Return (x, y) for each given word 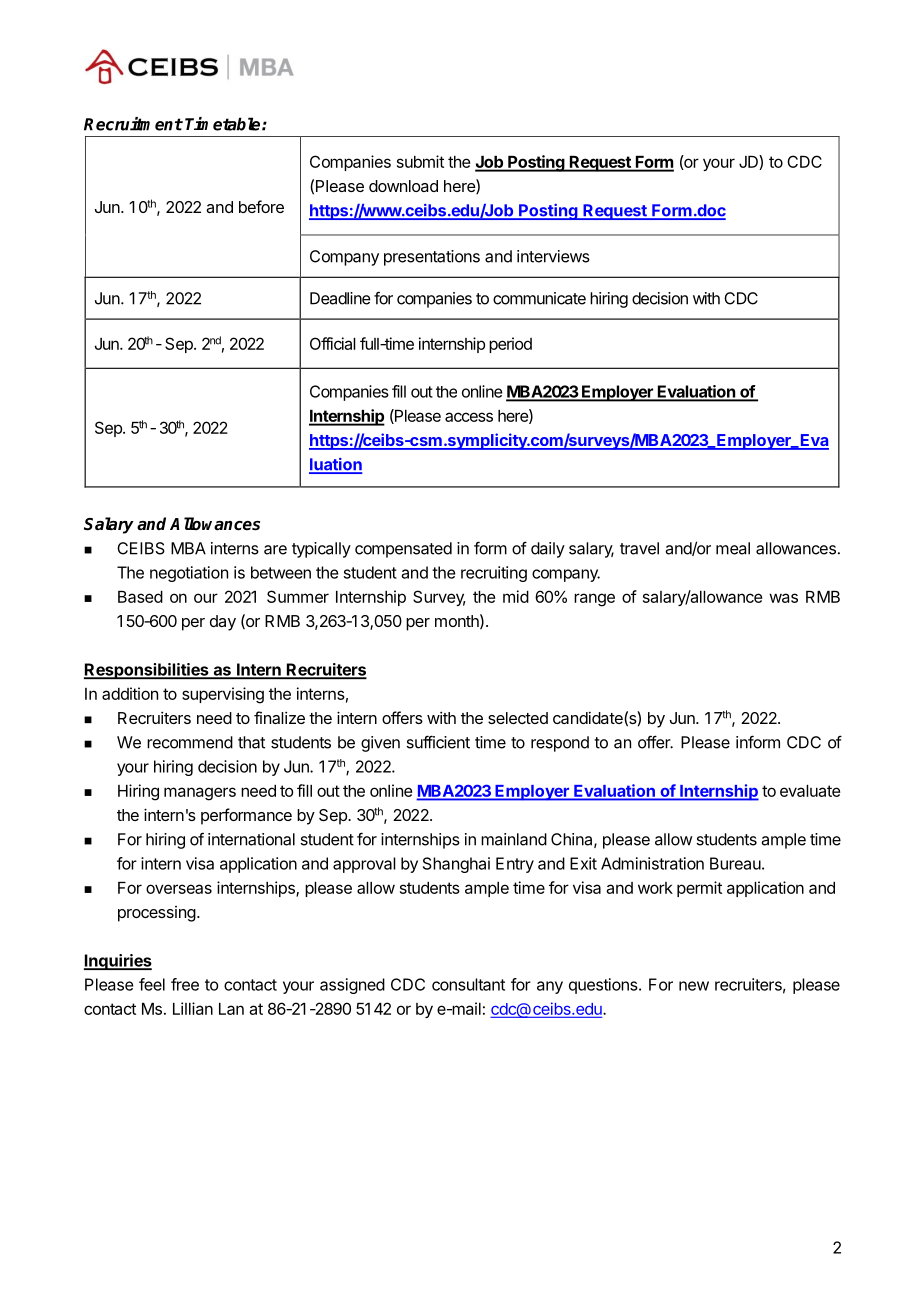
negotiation (189, 574)
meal (733, 548)
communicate (539, 298)
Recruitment (133, 124)
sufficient (438, 742)
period (510, 345)
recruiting (494, 574)
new (694, 986)
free (185, 984)
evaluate (810, 791)
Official (333, 343)
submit (420, 161)
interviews (553, 256)
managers (200, 794)
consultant (468, 984)
